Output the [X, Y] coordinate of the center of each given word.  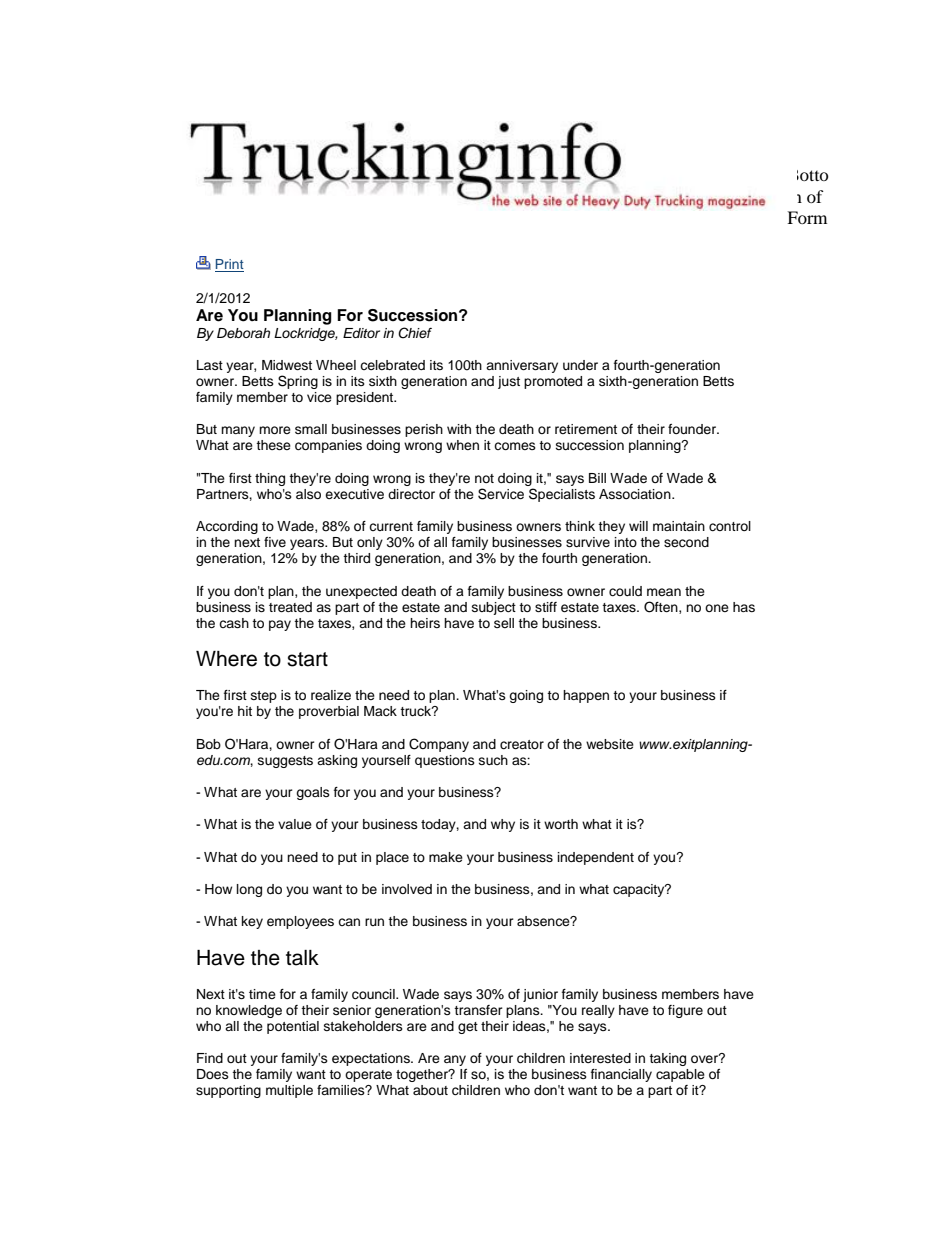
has [744, 607]
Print [229, 265]
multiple [289, 1091]
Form [807, 217]
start [307, 659]
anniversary [522, 366]
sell [504, 623]
